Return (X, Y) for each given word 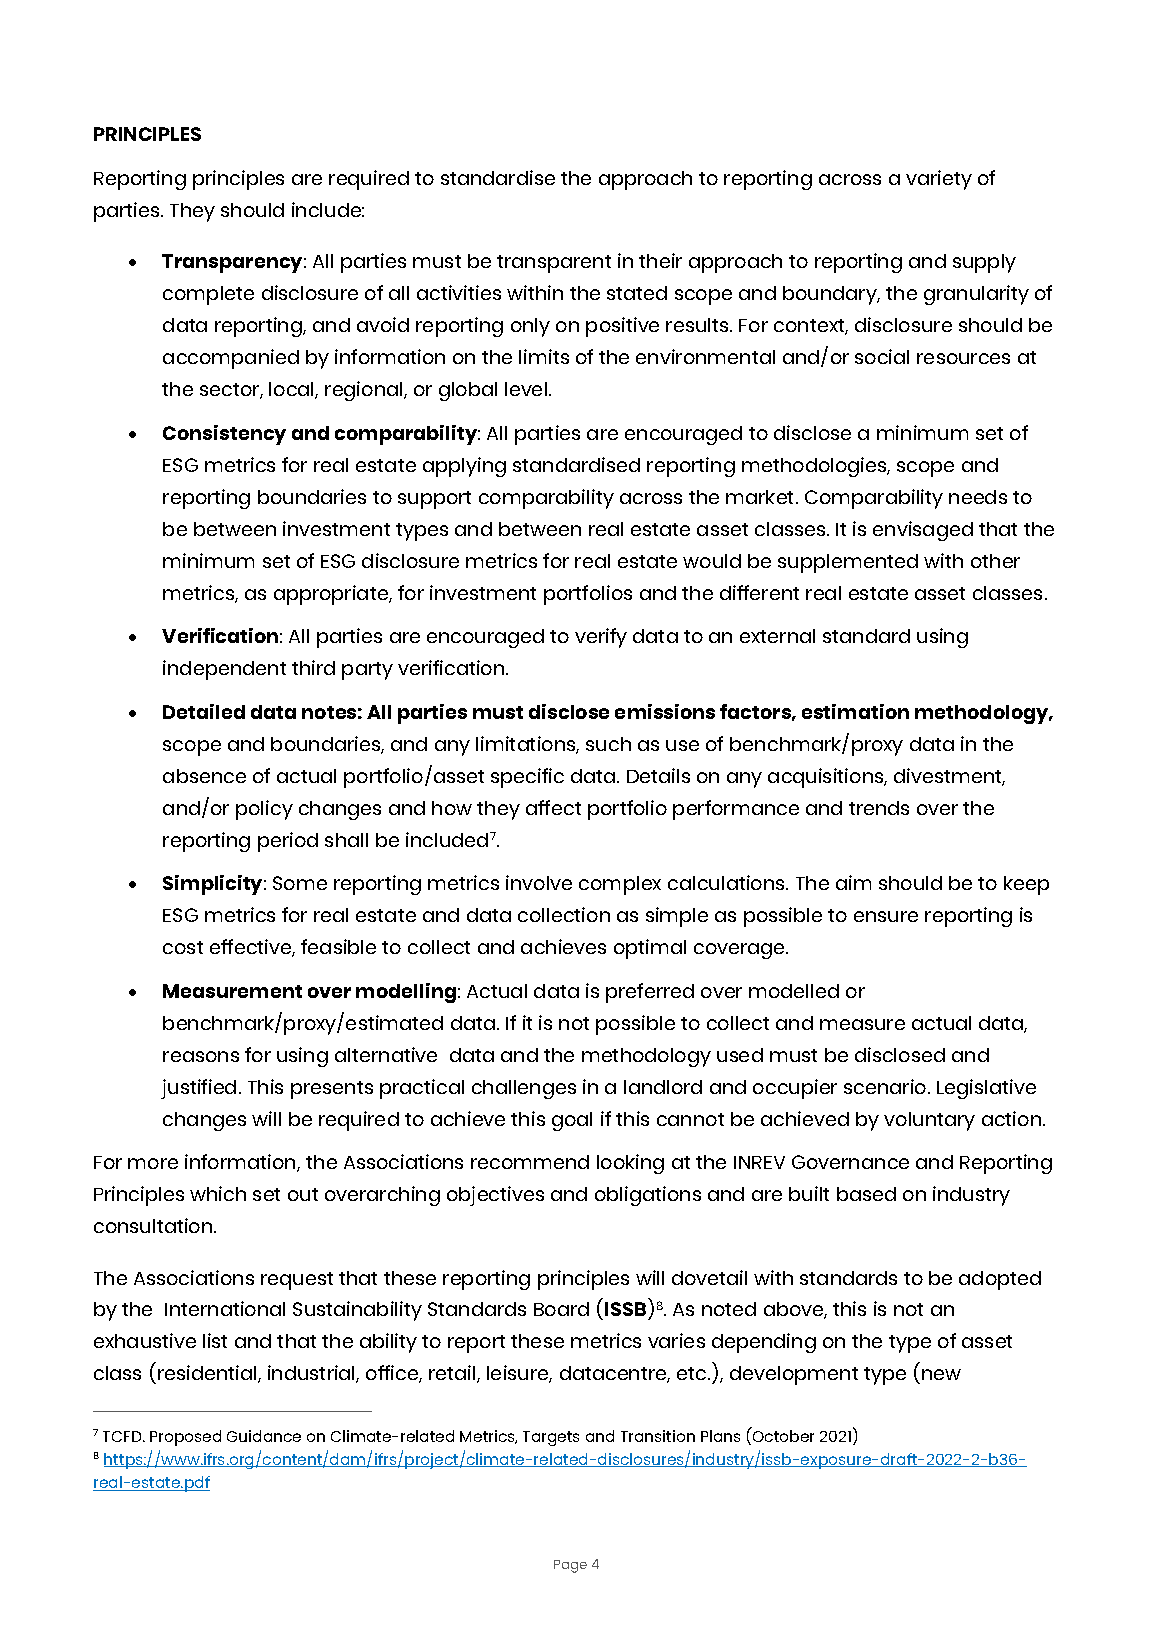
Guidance (264, 1436)
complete (208, 295)
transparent (554, 264)
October (783, 1436)
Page (570, 1566)
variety (939, 180)
